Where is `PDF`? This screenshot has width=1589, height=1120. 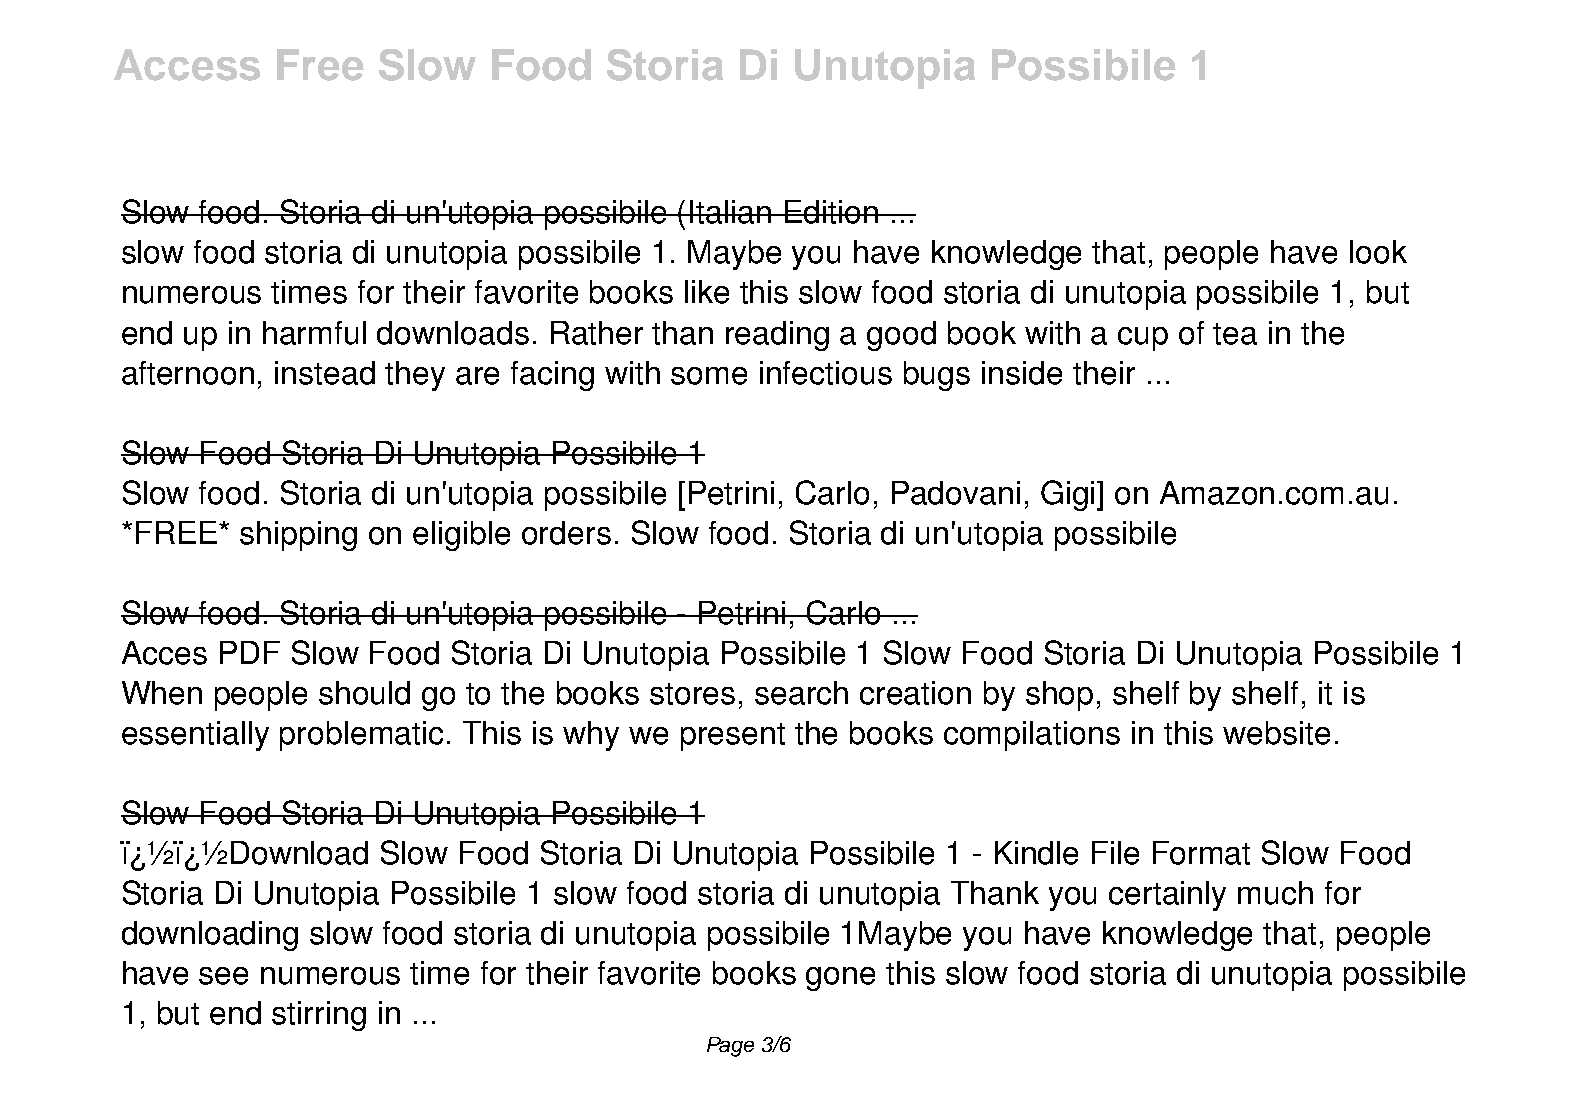 PDF is located at coordinates (250, 652).
